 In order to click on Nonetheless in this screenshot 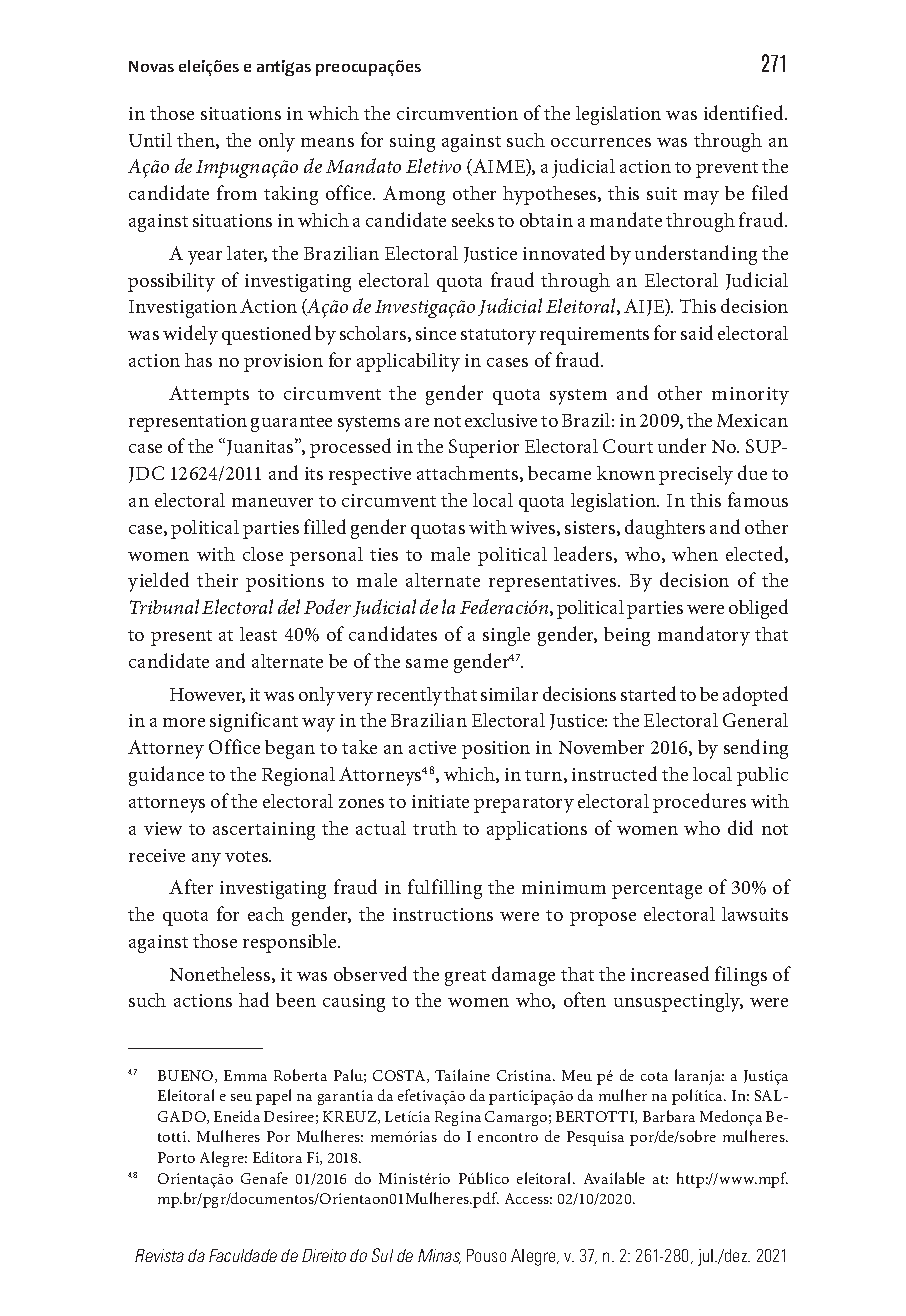, I will do `click(221, 975)`.
